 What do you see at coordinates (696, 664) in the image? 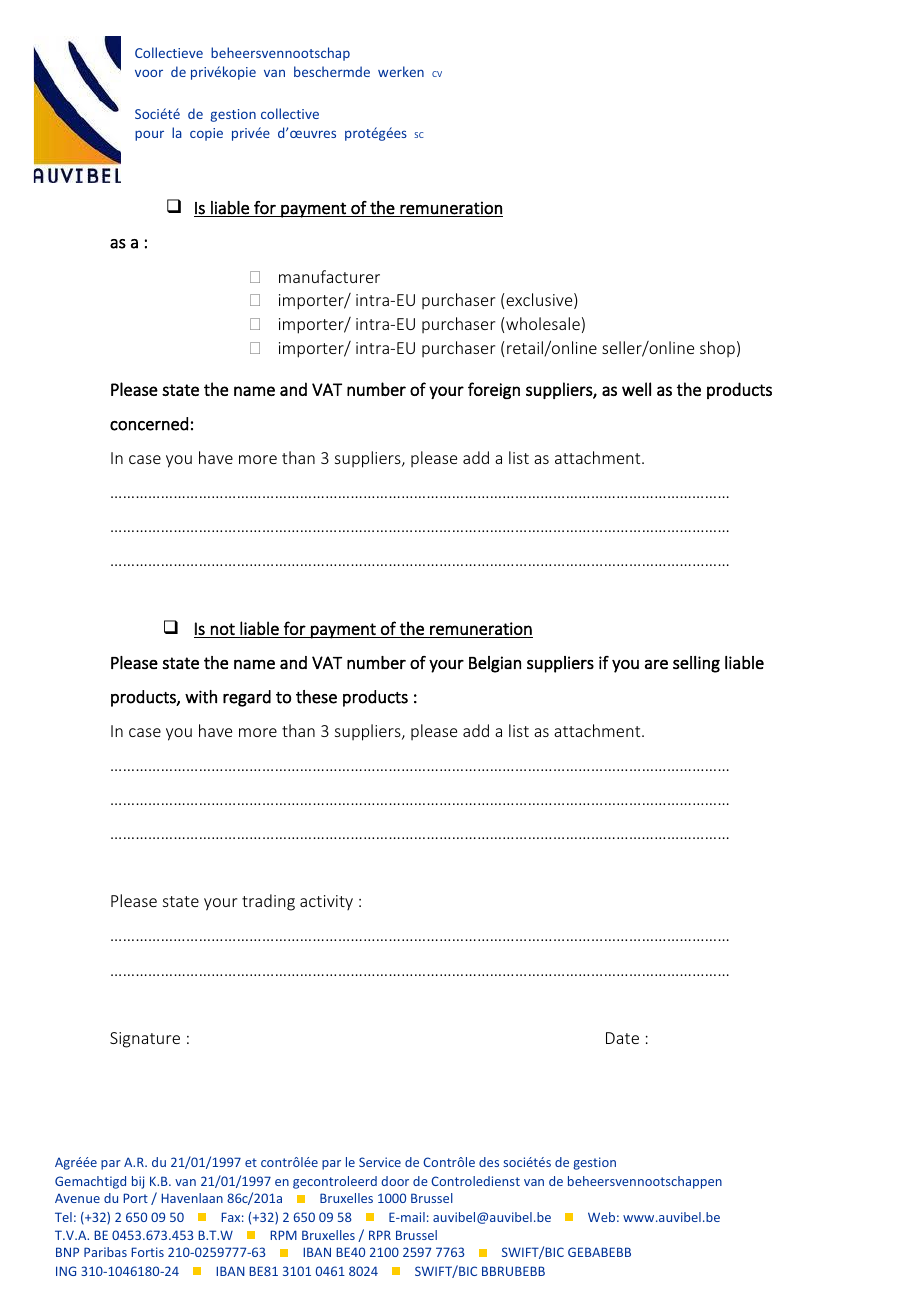
I see `selling` at bounding box center [696, 664].
